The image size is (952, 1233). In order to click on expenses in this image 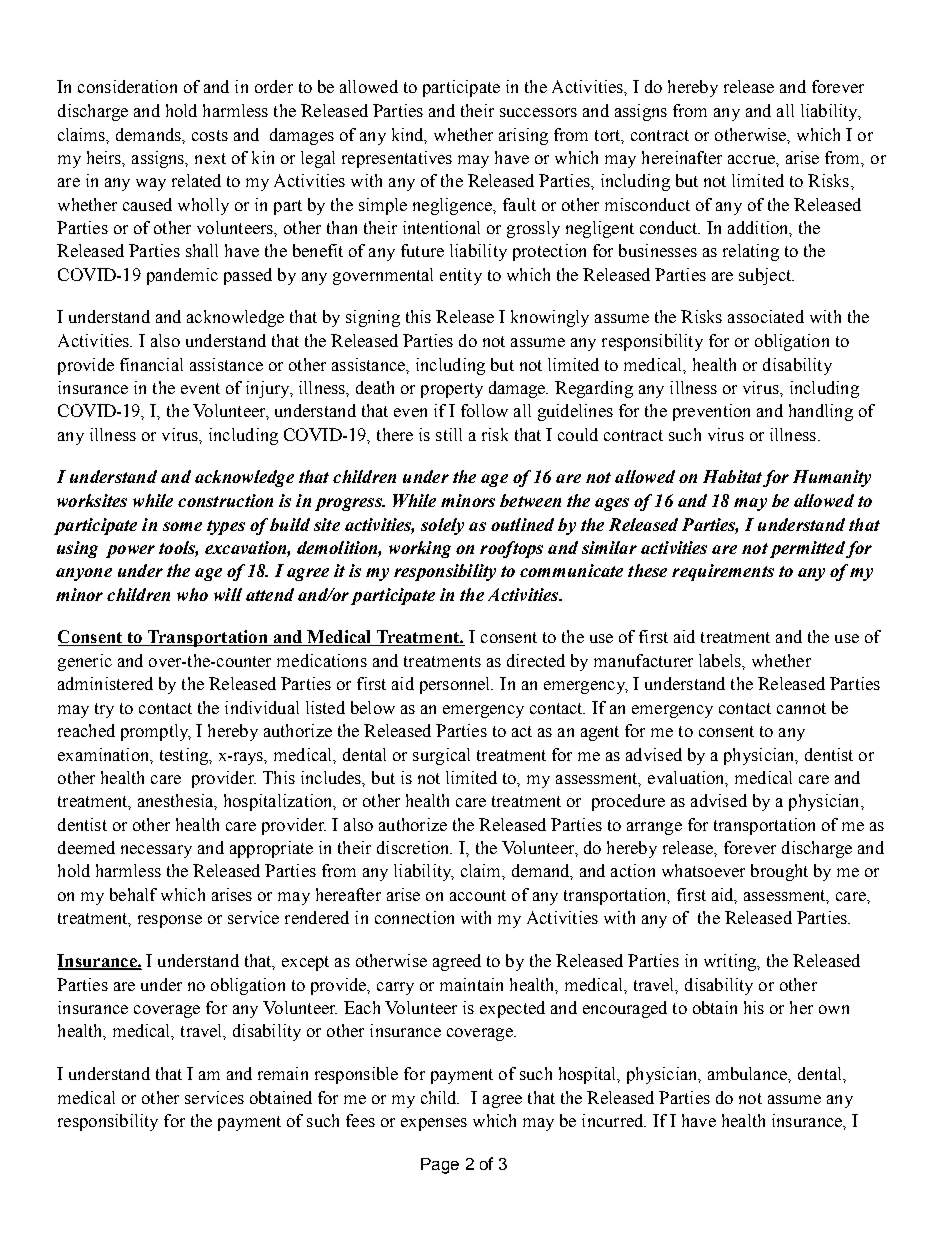, I will do `click(434, 1124)`.
